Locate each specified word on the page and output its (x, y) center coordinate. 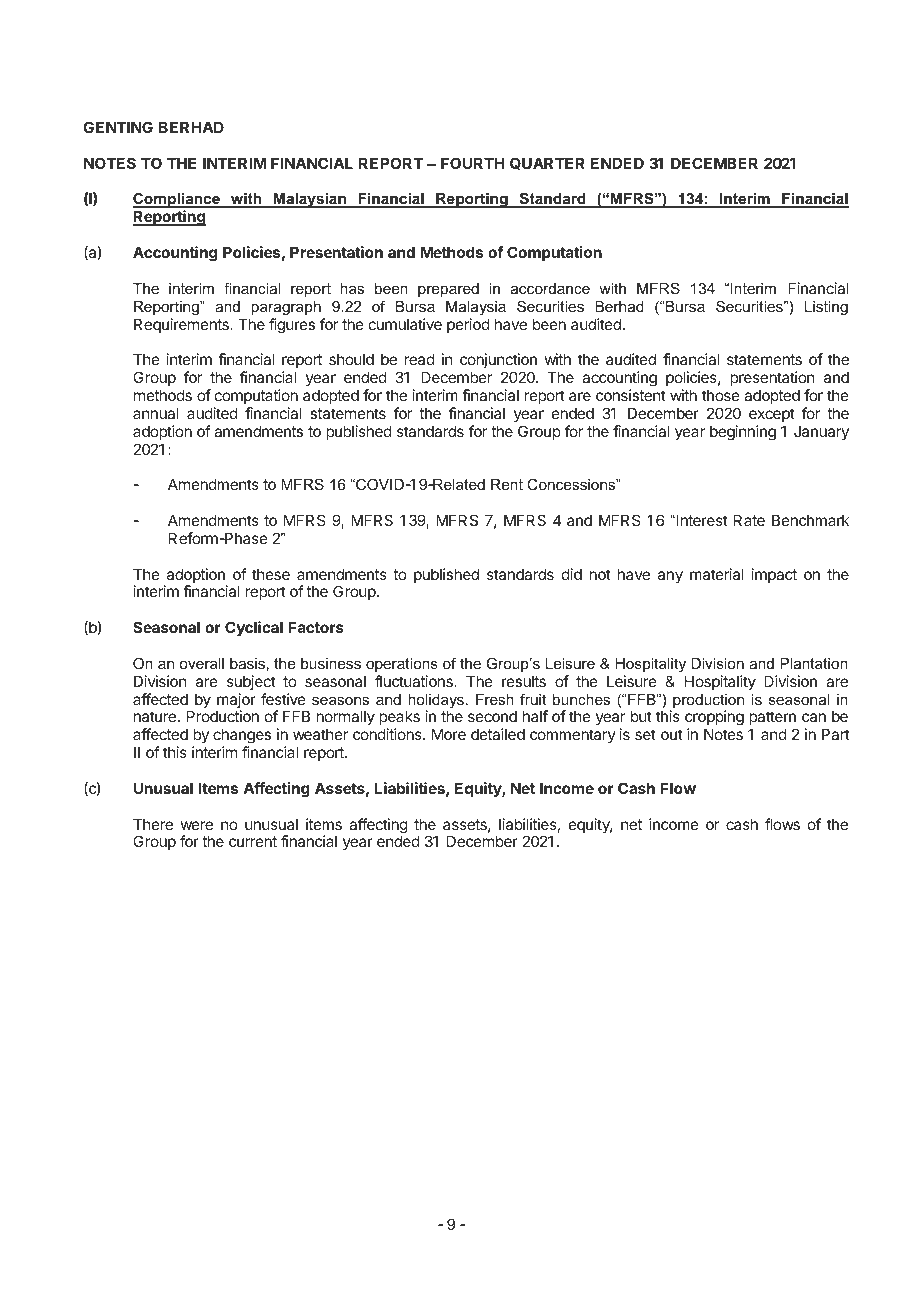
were (197, 825)
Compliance (177, 200)
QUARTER (547, 163)
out (672, 734)
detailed (498, 734)
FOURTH (473, 163)
